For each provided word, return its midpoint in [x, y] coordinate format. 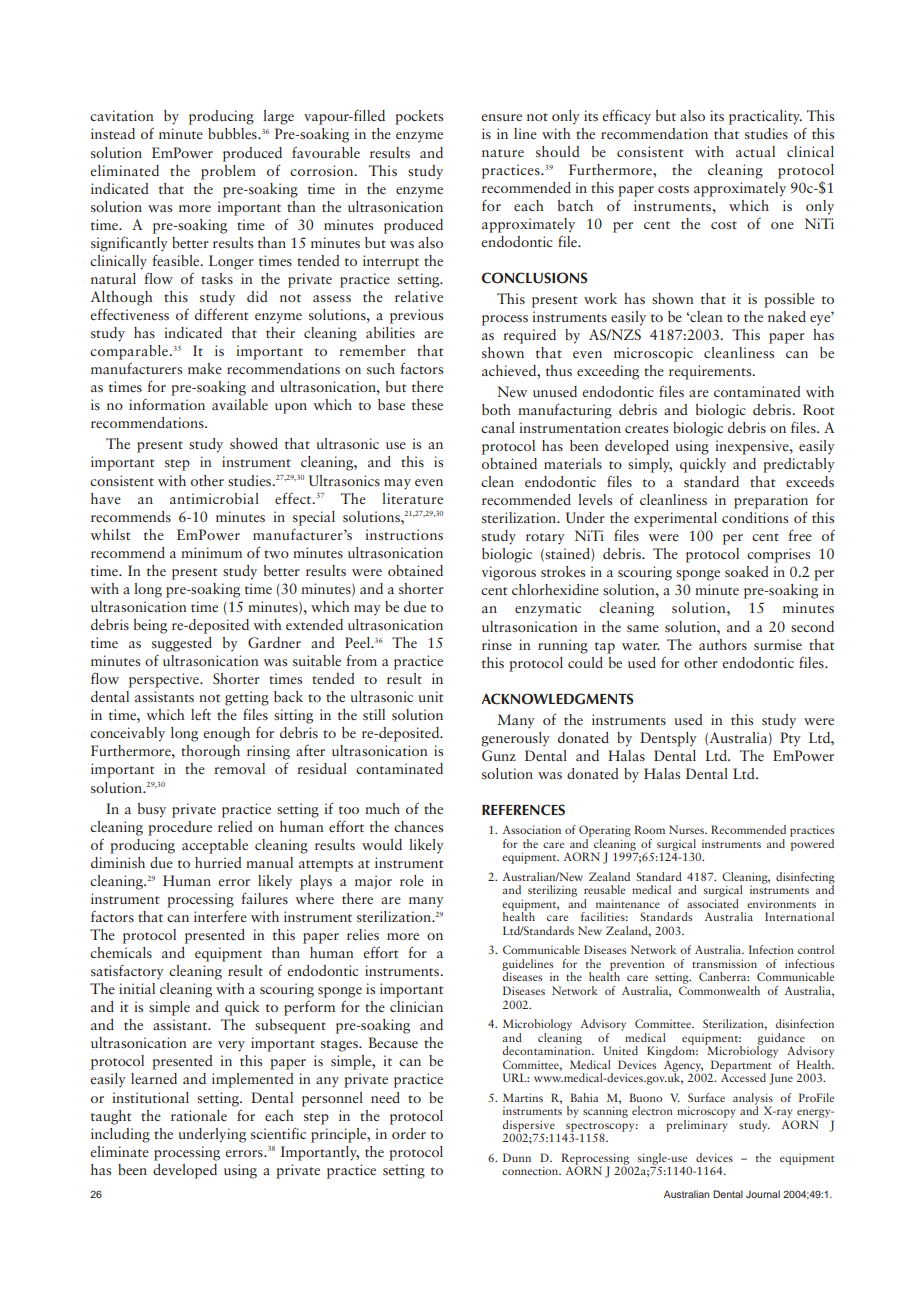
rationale [199, 1115]
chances [418, 826]
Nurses [687, 829]
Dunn [517, 1157]
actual [755, 151]
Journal [763, 1194]
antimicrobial [214, 498]
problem [228, 172]
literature [412, 498]
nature [503, 153]
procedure [180, 828]
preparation [771, 501]
